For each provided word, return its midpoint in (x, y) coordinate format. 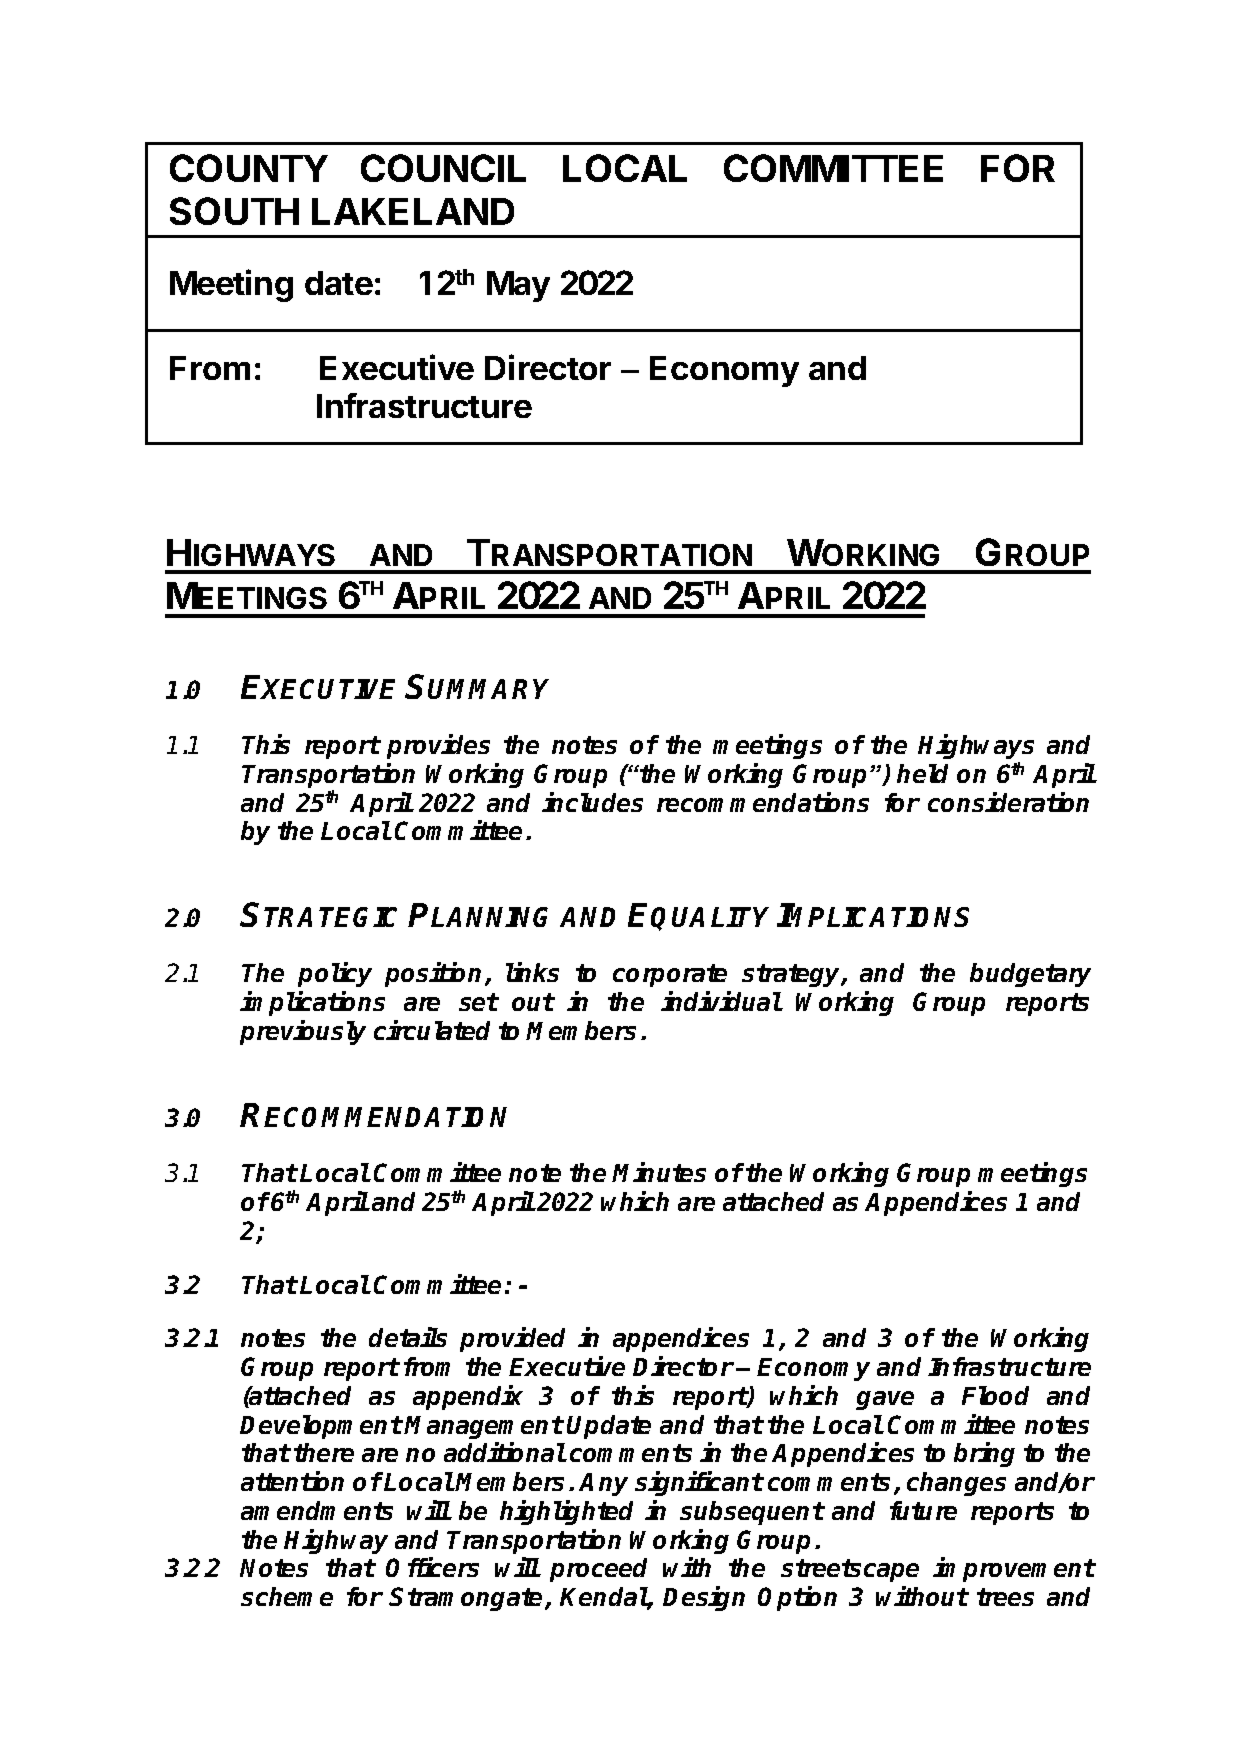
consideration (1008, 802)
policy (335, 974)
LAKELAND (413, 211)
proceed (598, 1570)
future (923, 1510)
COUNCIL (443, 168)
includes (592, 802)
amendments (317, 1510)
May (518, 286)
